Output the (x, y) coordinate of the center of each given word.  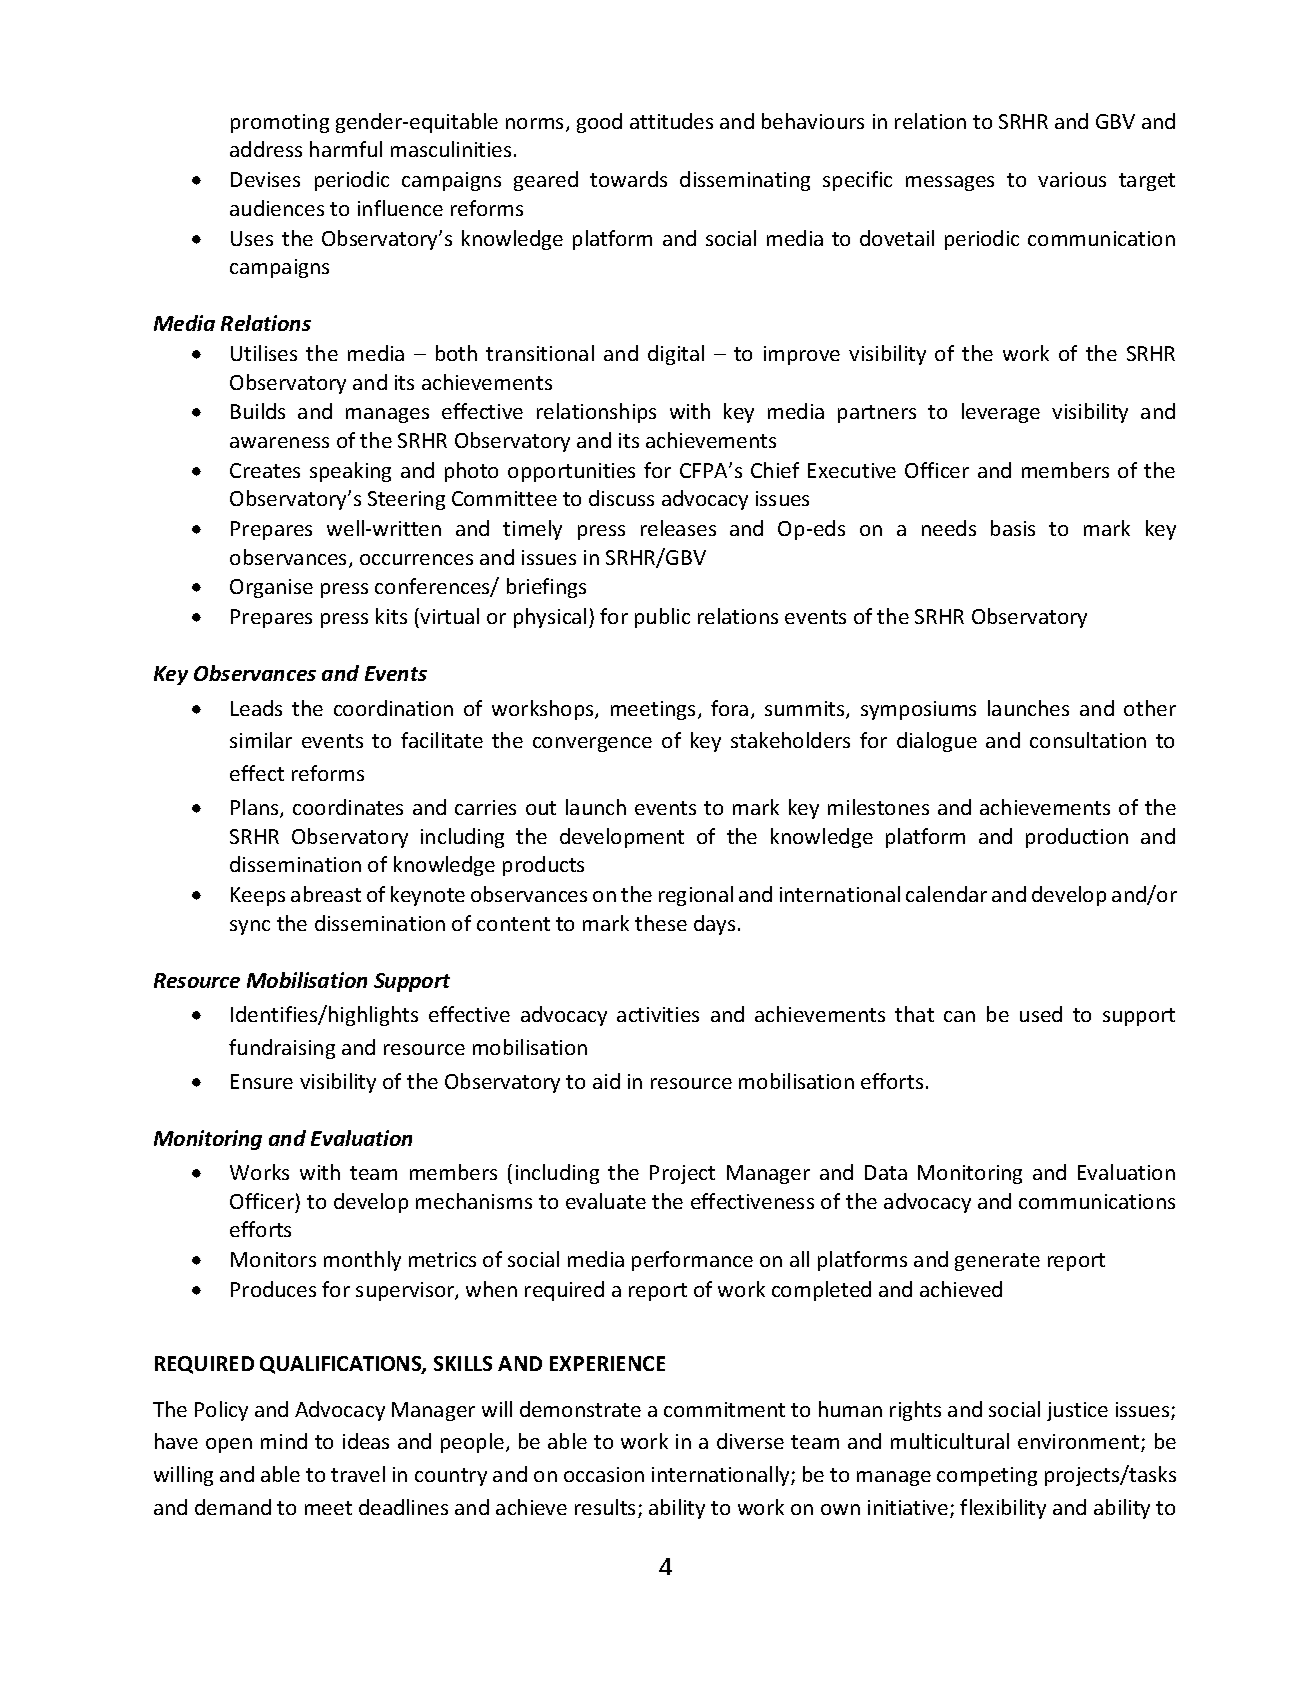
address (266, 149)
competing (987, 1476)
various (1072, 179)
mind (284, 1441)
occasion (604, 1474)
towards (628, 179)
